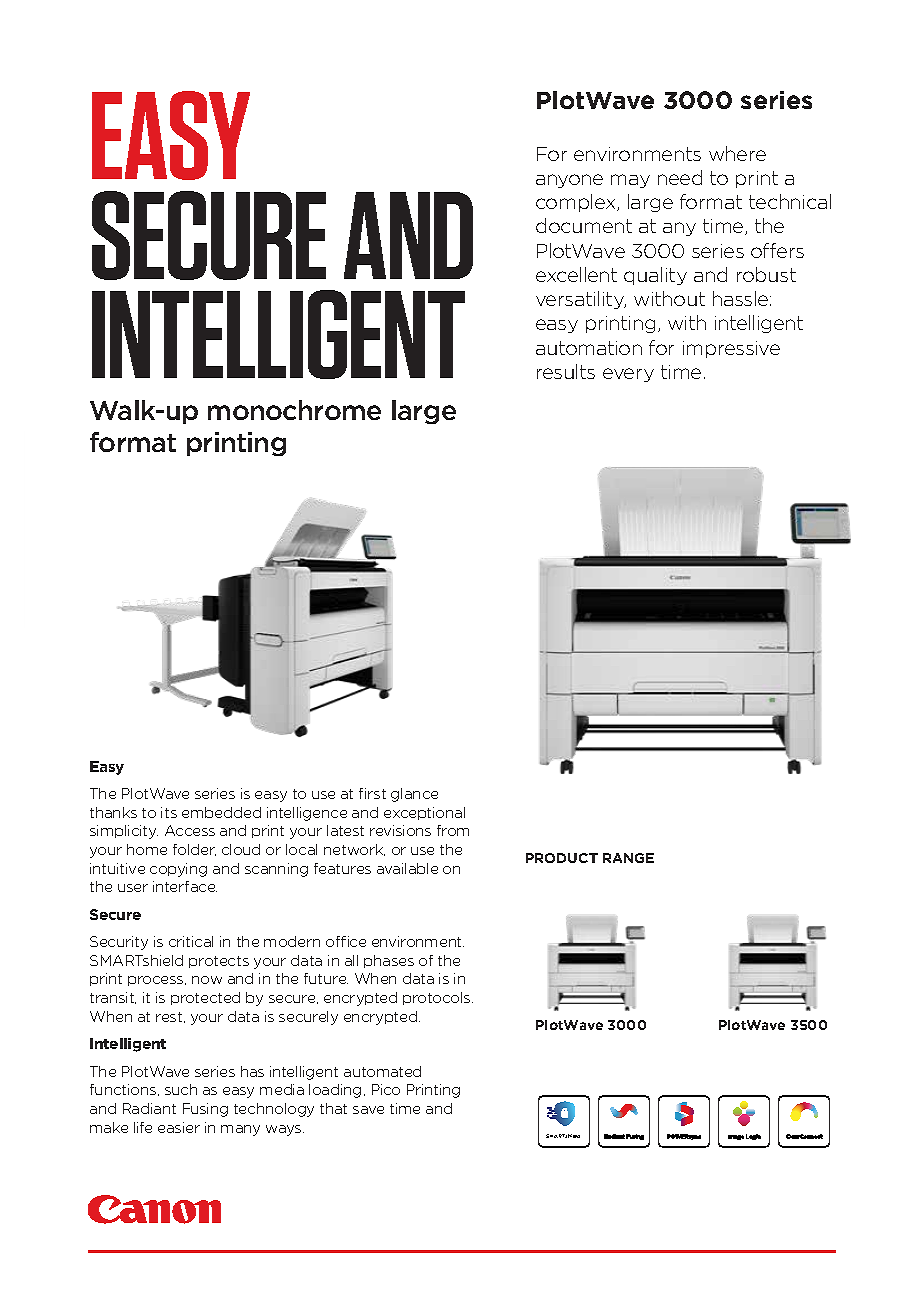 Image resolution: width=924 pixels, height=1308 pixels. I want to click on RANGE, so click(628, 858).
